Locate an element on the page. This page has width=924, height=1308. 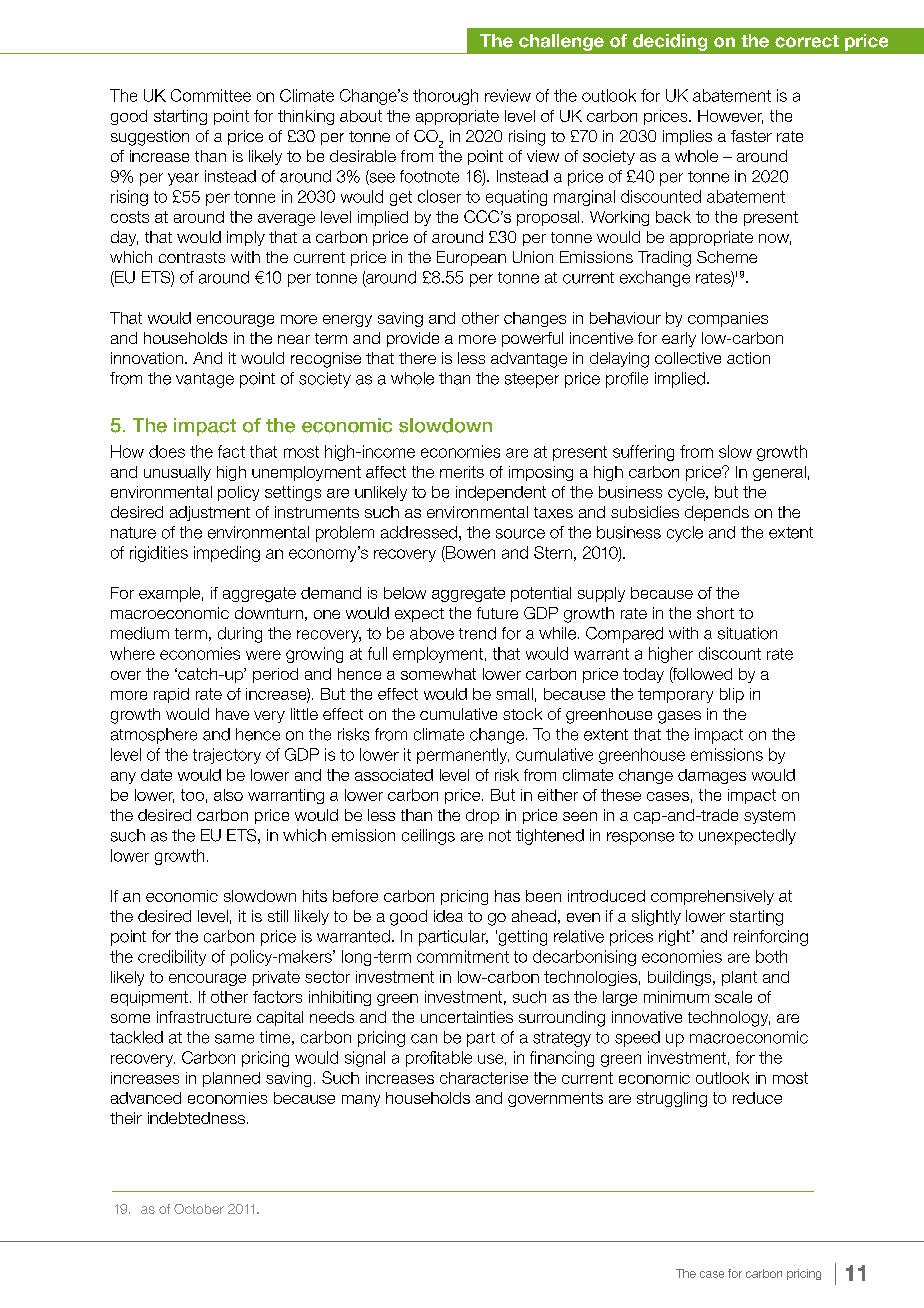
drop is located at coordinates (482, 816).
